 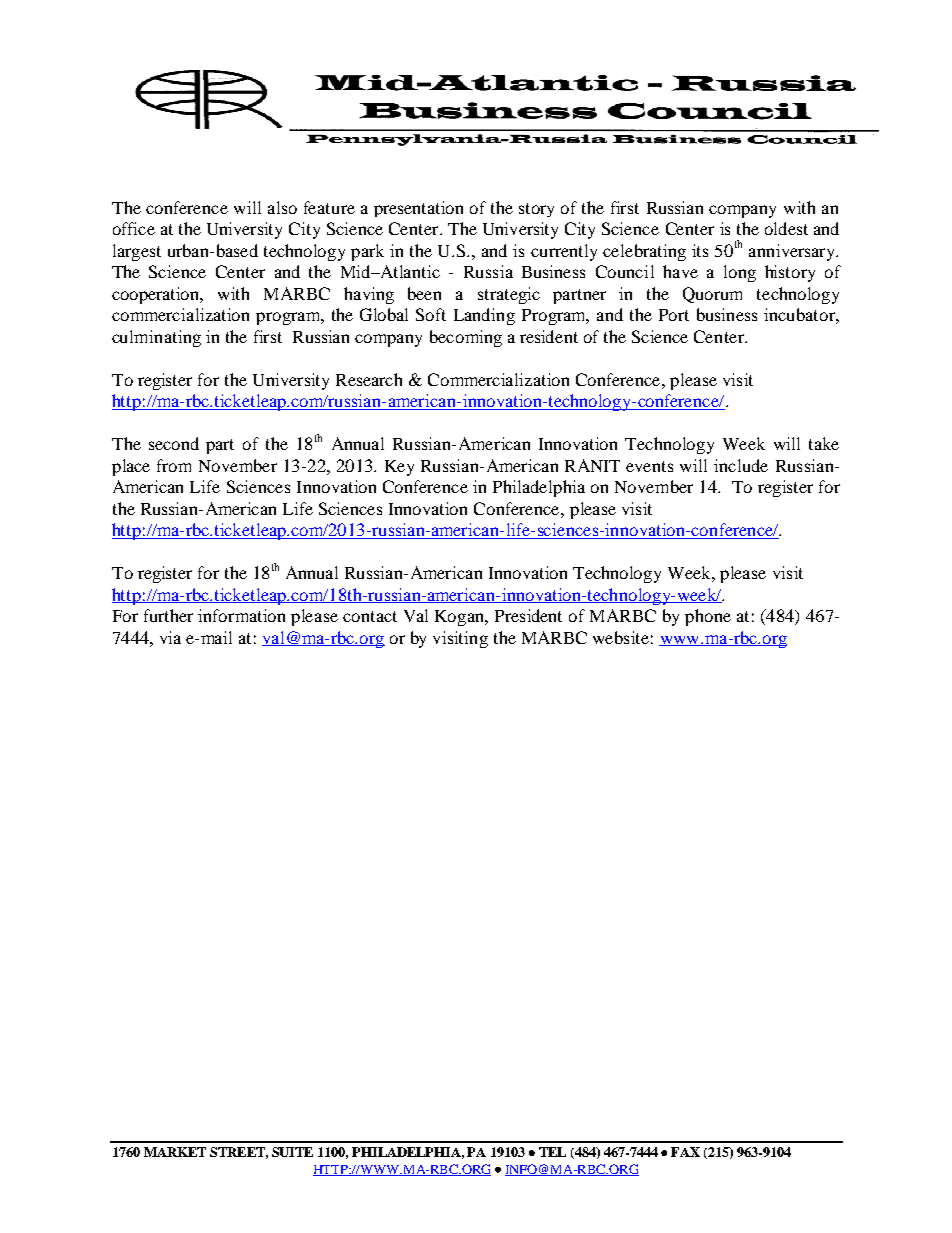 What do you see at coordinates (621, 637) in the screenshot?
I see `website` at bounding box center [621, 637].
